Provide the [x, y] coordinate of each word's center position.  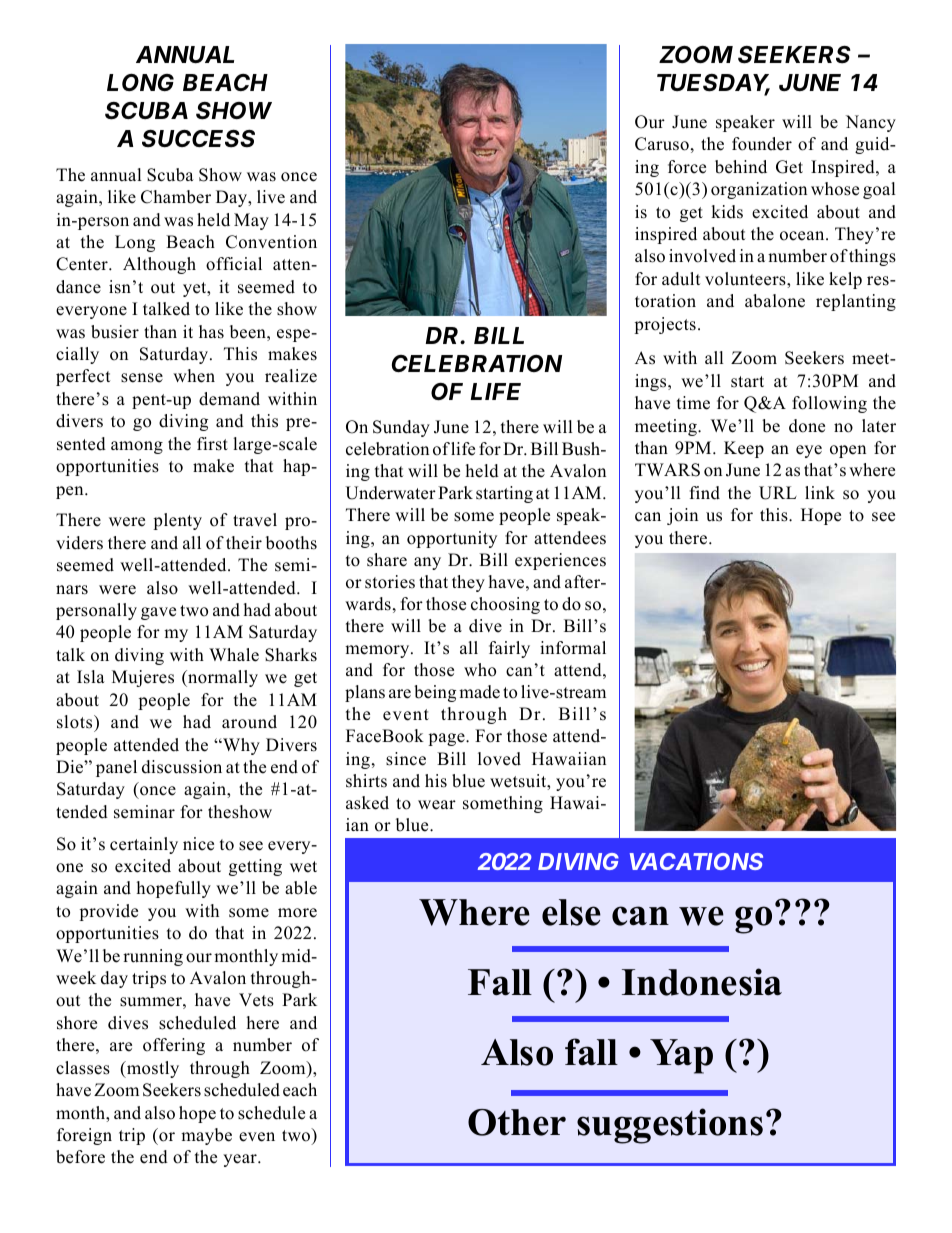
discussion [182, 767]
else [571, 912]
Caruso [662, 144]
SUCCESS [198, 139]
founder [762, 144]
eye [809, 451]
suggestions [670, 1126]
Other [517, 1122]
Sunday [401, 428]
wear [437, 805]
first [212, 444]
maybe [206, 1136]
